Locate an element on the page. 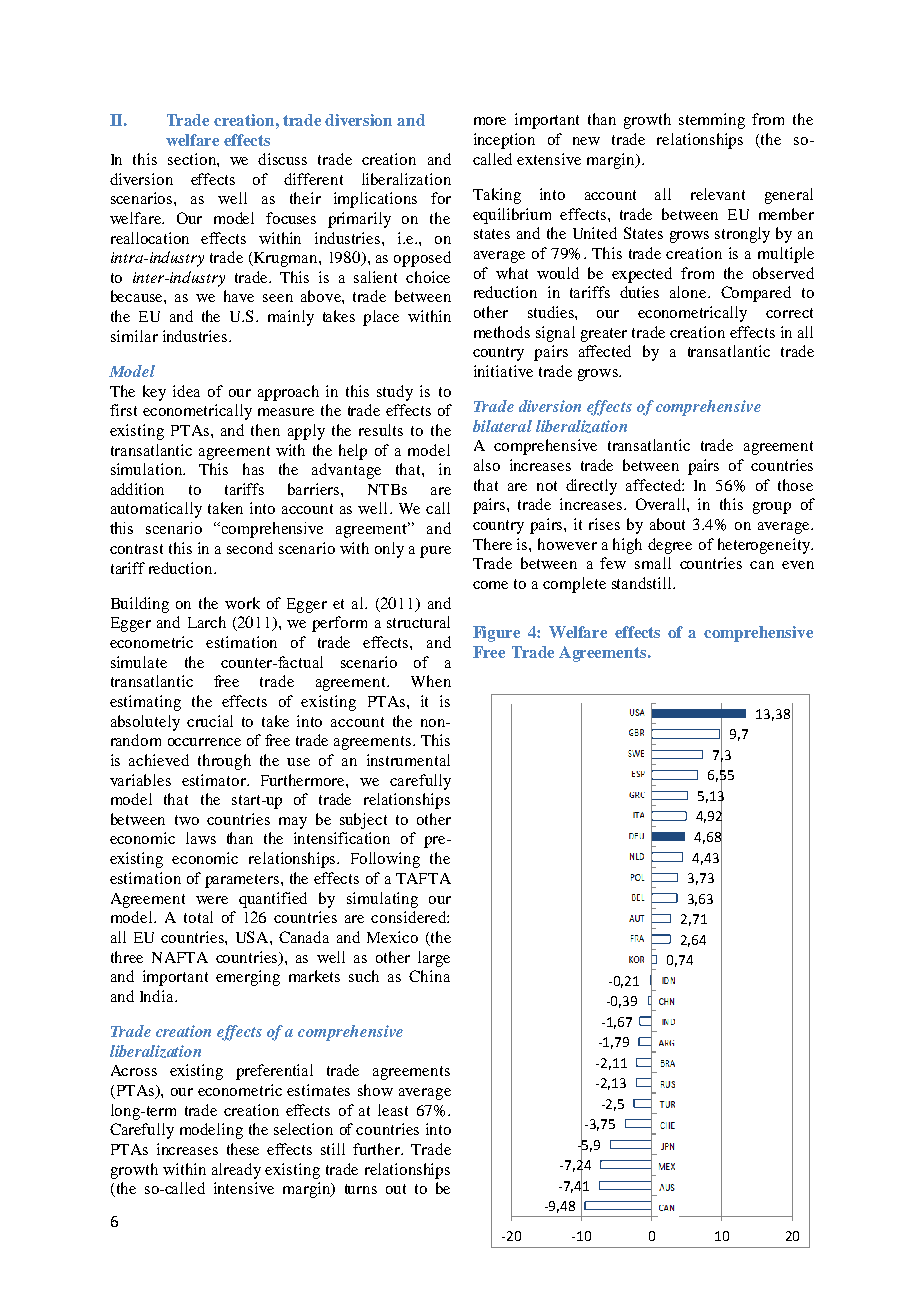 The height and width of the page is (1308, 924). stemming is located at coordinates (712, 121).
